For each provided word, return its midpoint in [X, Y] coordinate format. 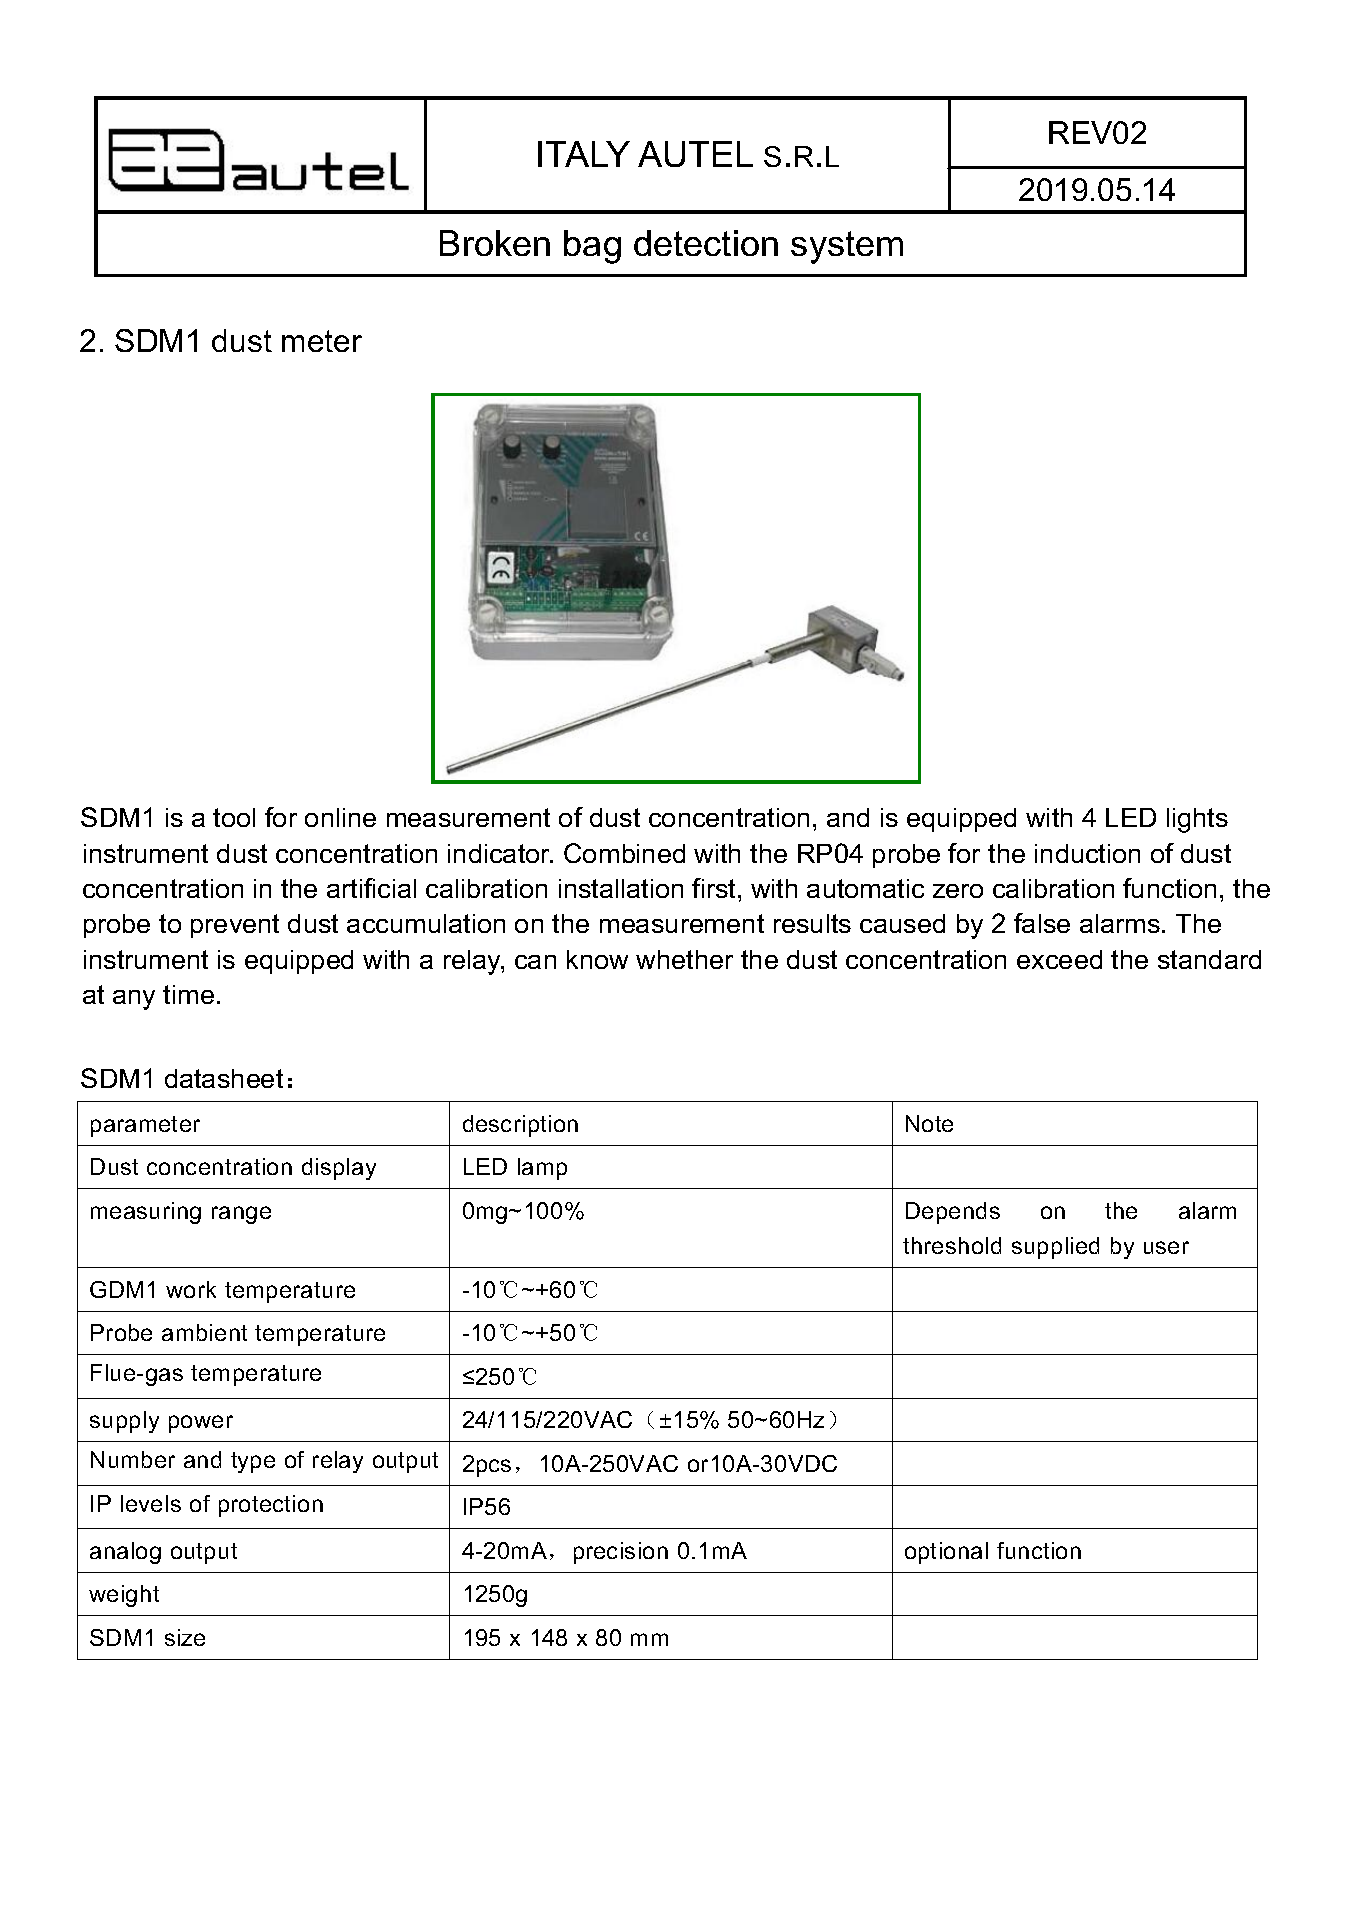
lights [1197, 820]
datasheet [224, 1078]
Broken [495, 243]
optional [946, 1553]
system [847, 247]
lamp [542, 1169]
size [185, 1637]
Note [929, 1123]
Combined [624, 853]
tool [234, 817]
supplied [1055, 1248]
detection [706, 243]
